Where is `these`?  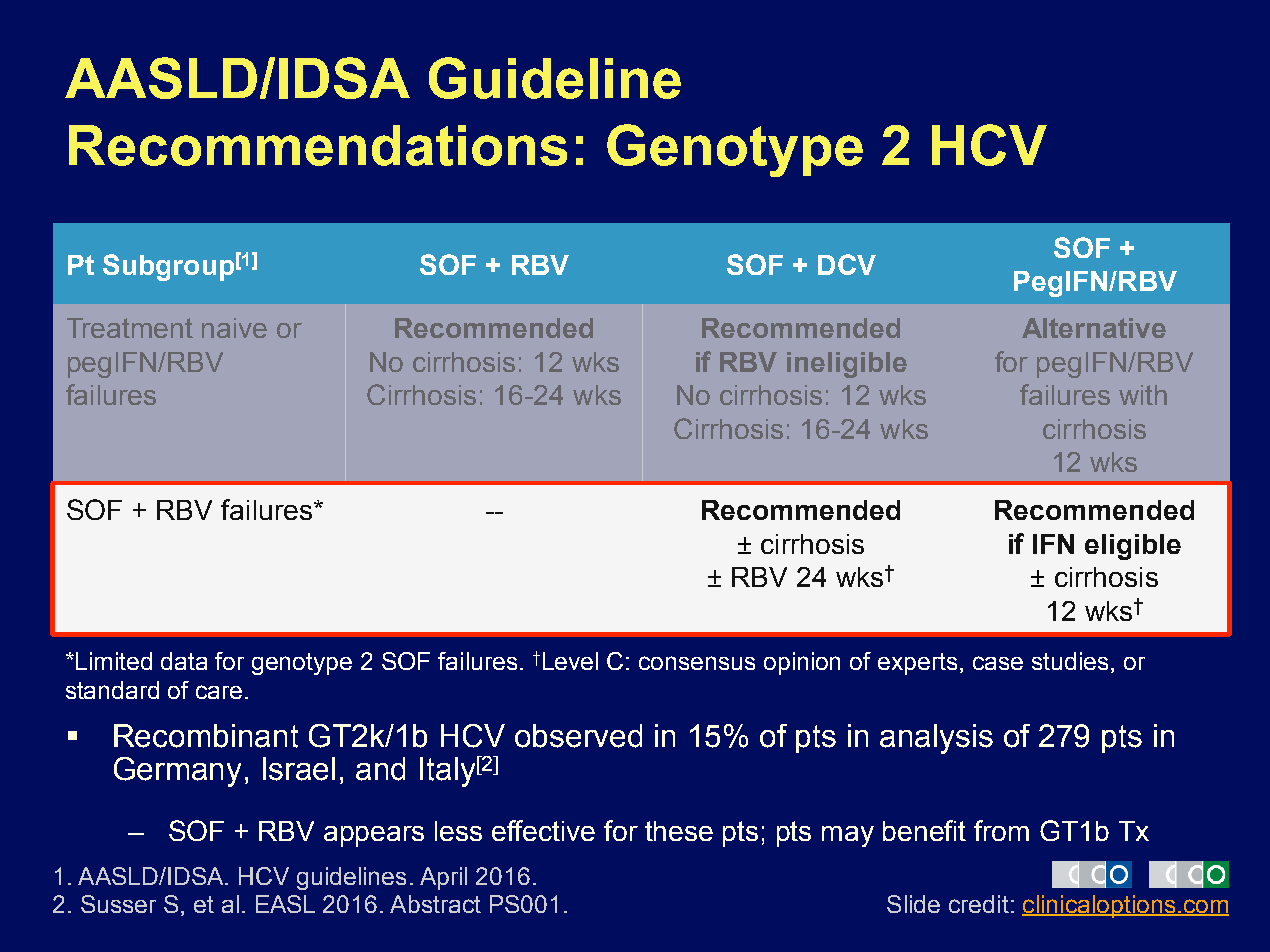
these is located at coordinates (679, 831).
